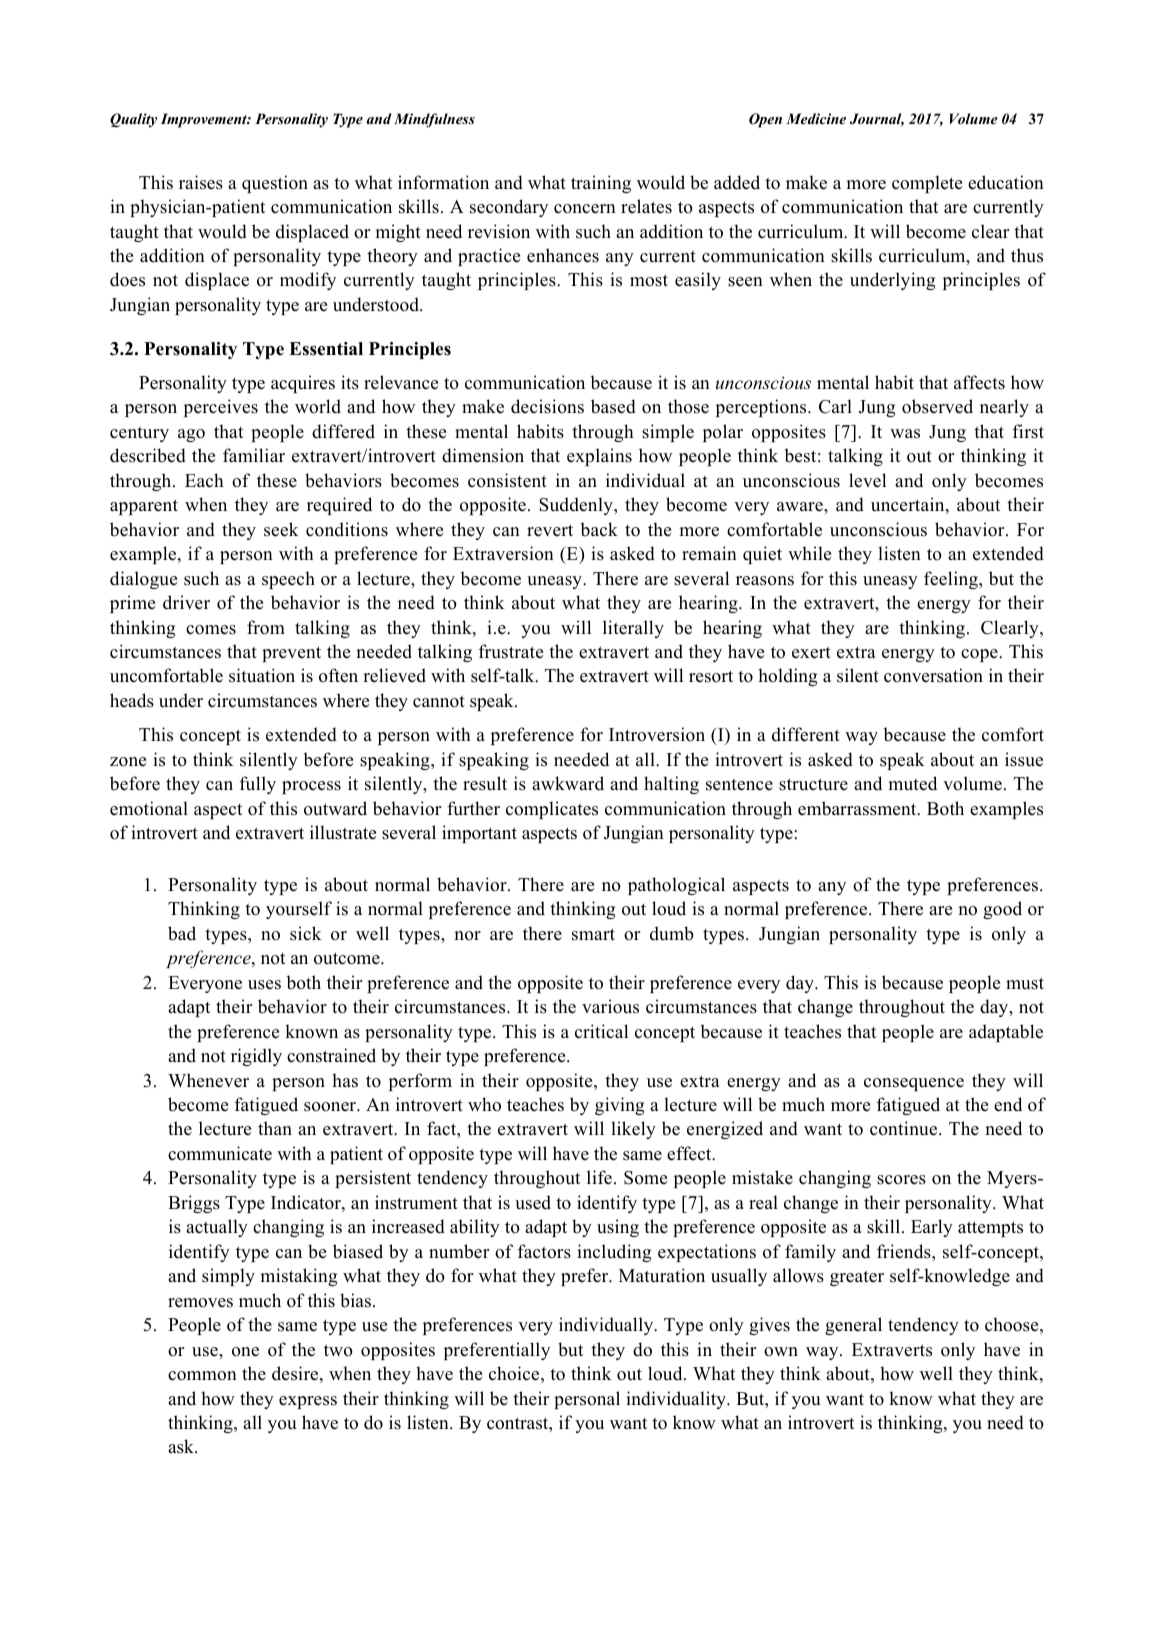  Describe the element at coordinates (256, 1057) in the screenshot. I see `rigidly` at that location.
